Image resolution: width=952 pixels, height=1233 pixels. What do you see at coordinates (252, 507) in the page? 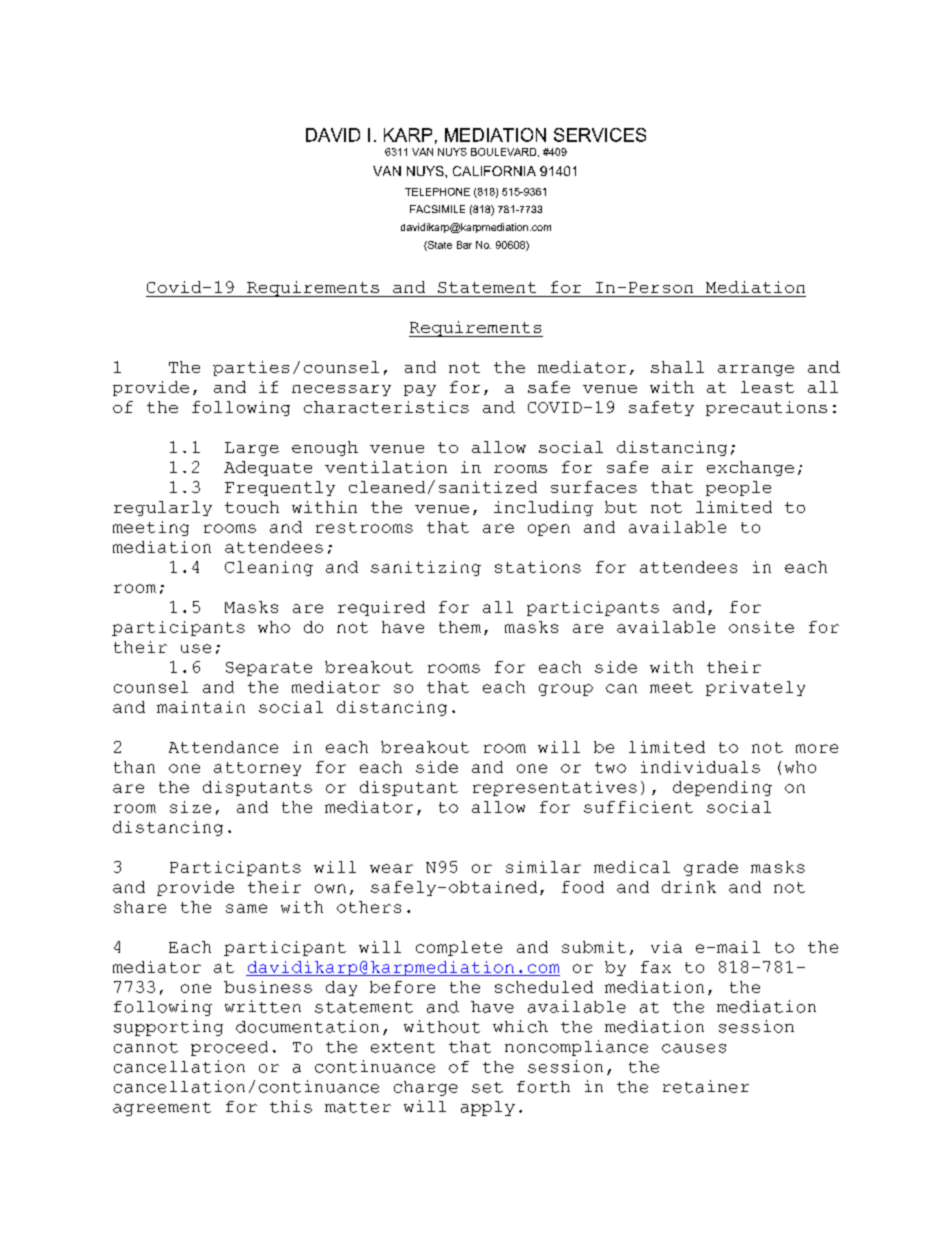
I see `touch` at bounding box center [252, 507].
